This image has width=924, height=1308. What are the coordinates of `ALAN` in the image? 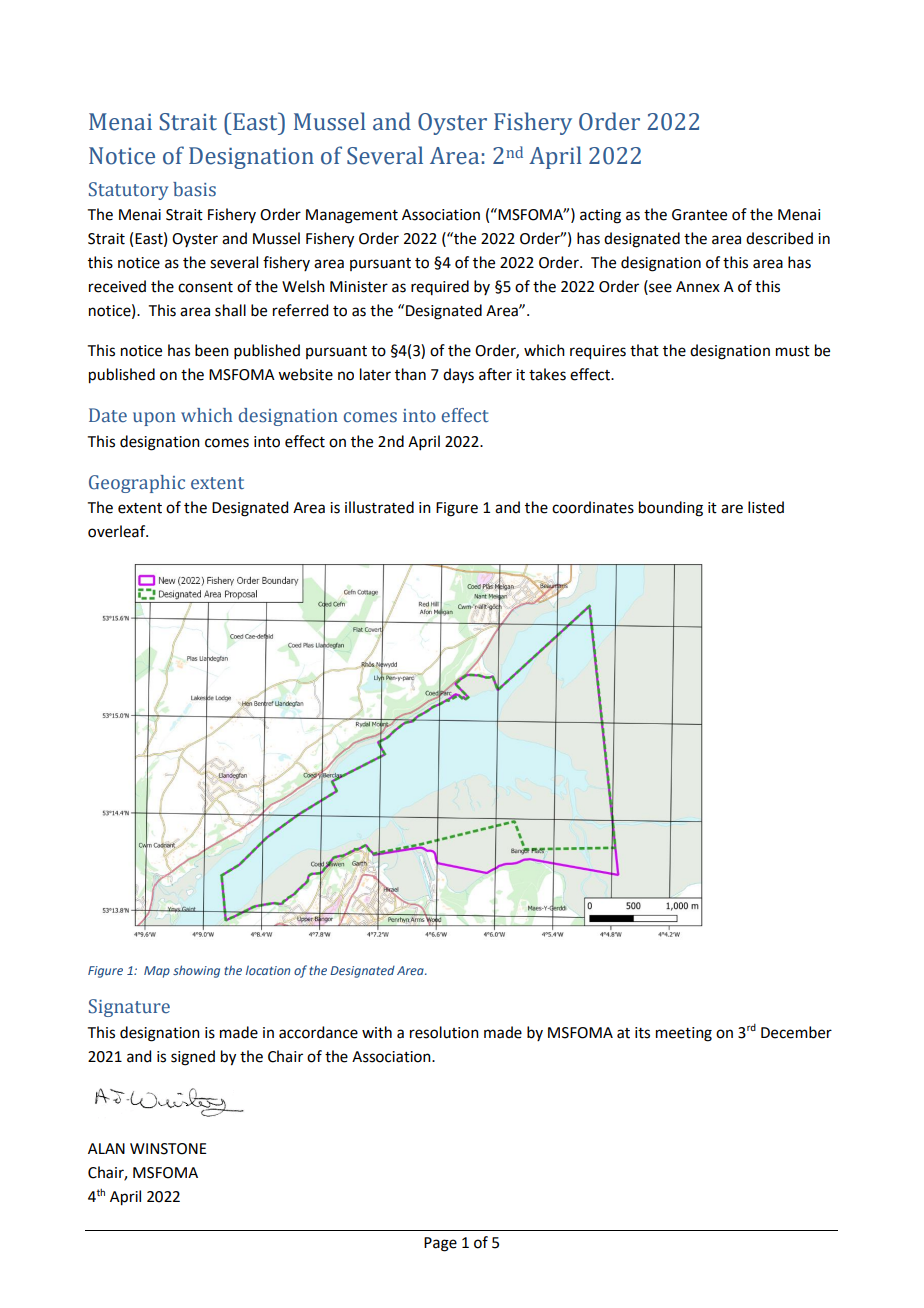 It's located at (106, 1148).
